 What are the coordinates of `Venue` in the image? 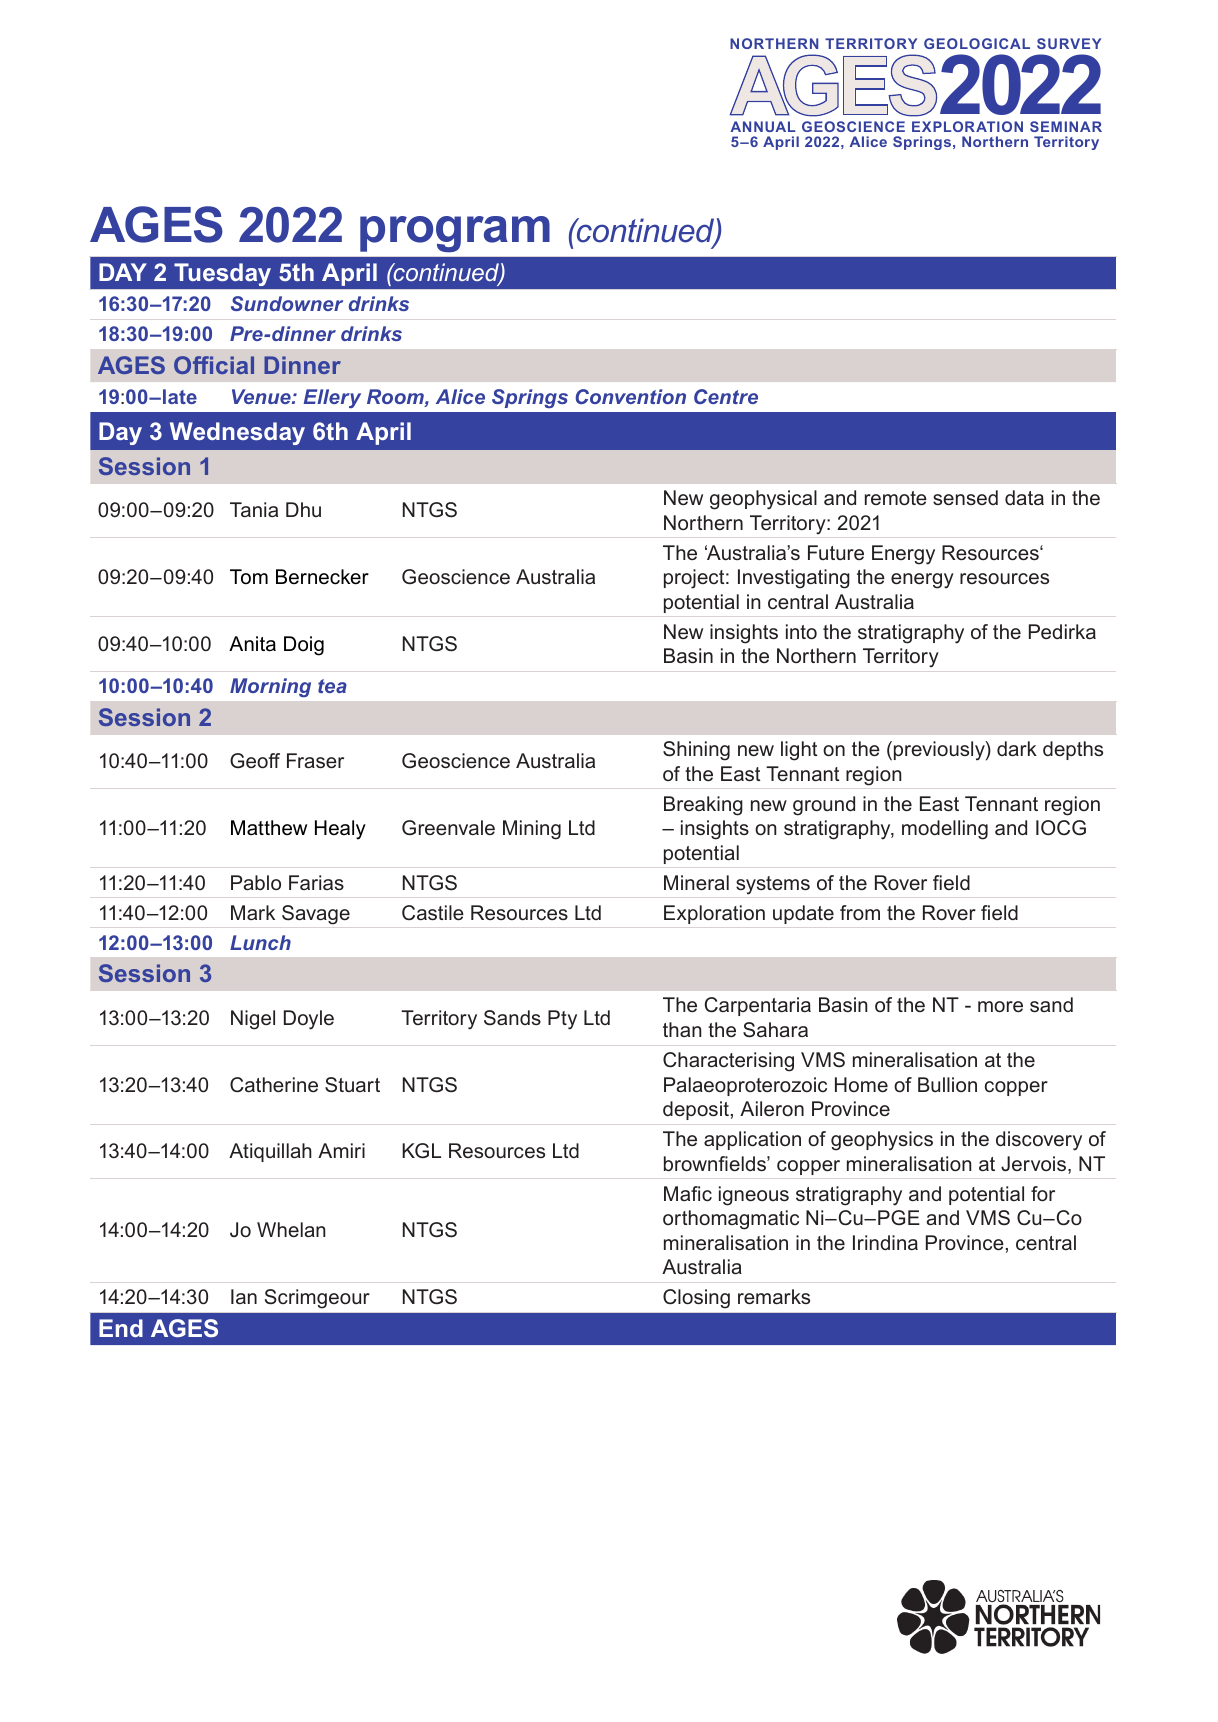 It's located at (262, 396).
